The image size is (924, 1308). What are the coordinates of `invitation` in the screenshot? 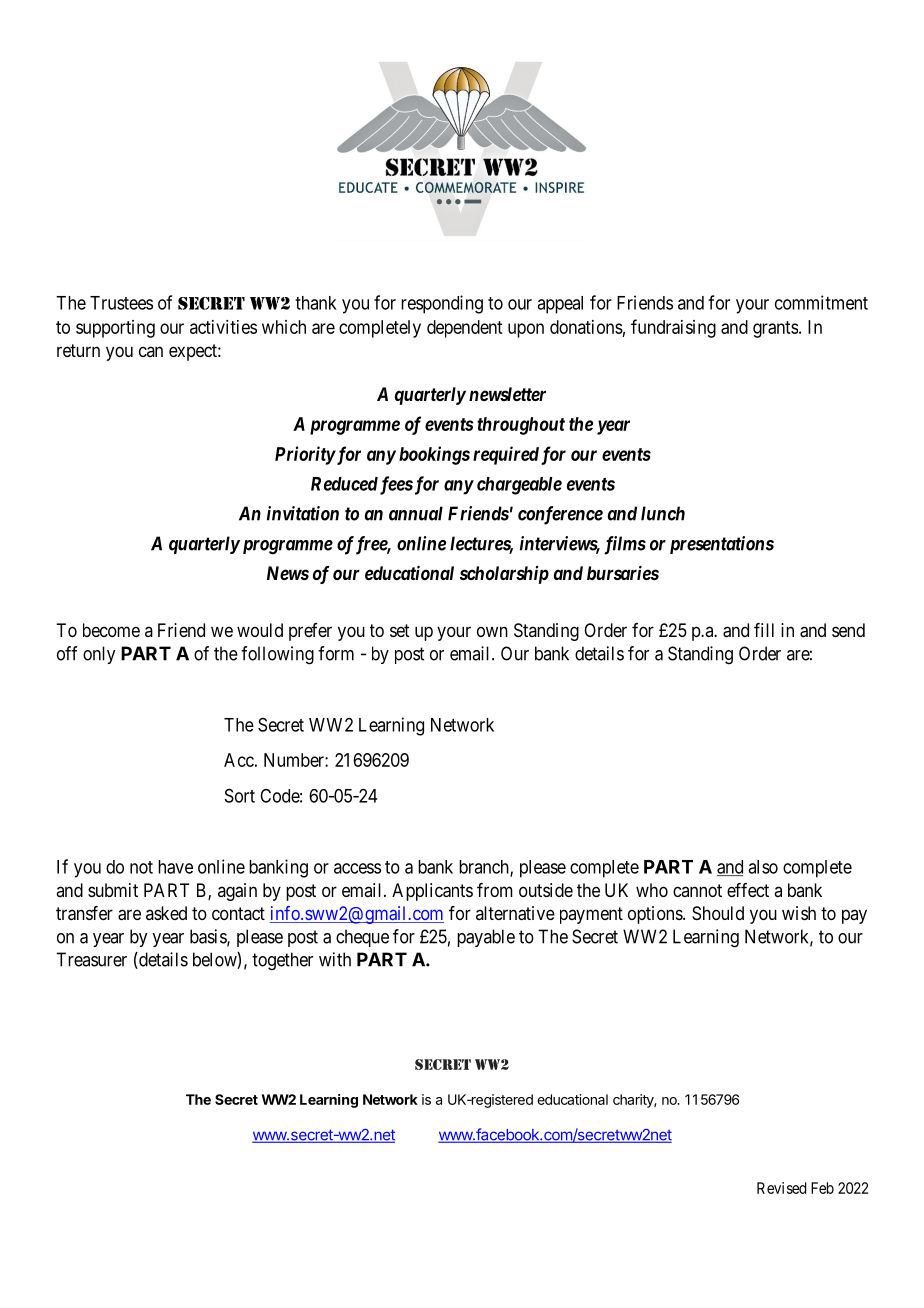 It's located at (303, 513).
